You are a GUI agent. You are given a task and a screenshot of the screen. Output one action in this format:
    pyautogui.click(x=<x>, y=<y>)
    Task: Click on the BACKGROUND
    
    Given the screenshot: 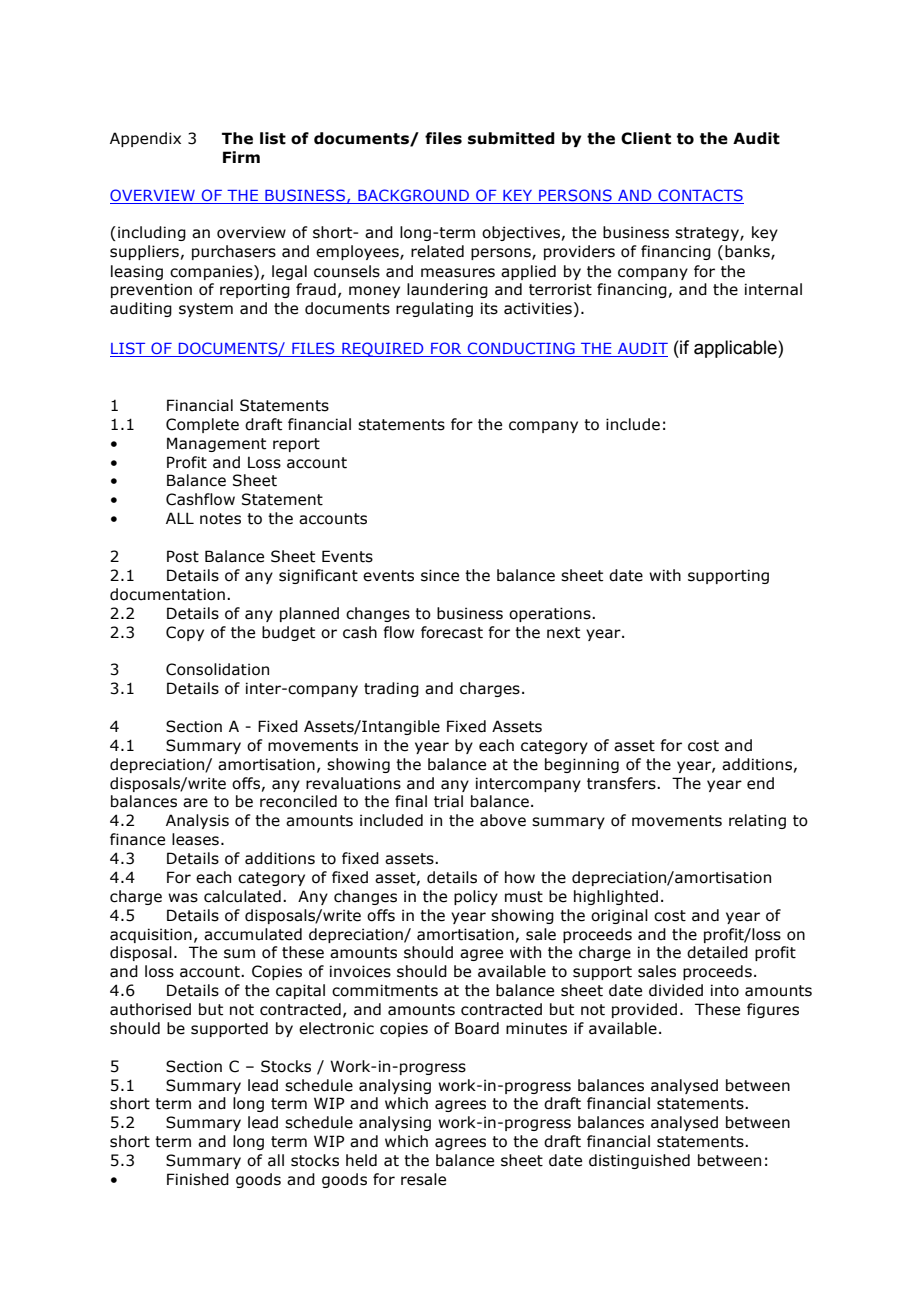 What is the action you would take?
    pyautogui.click(x=414, y=196)
